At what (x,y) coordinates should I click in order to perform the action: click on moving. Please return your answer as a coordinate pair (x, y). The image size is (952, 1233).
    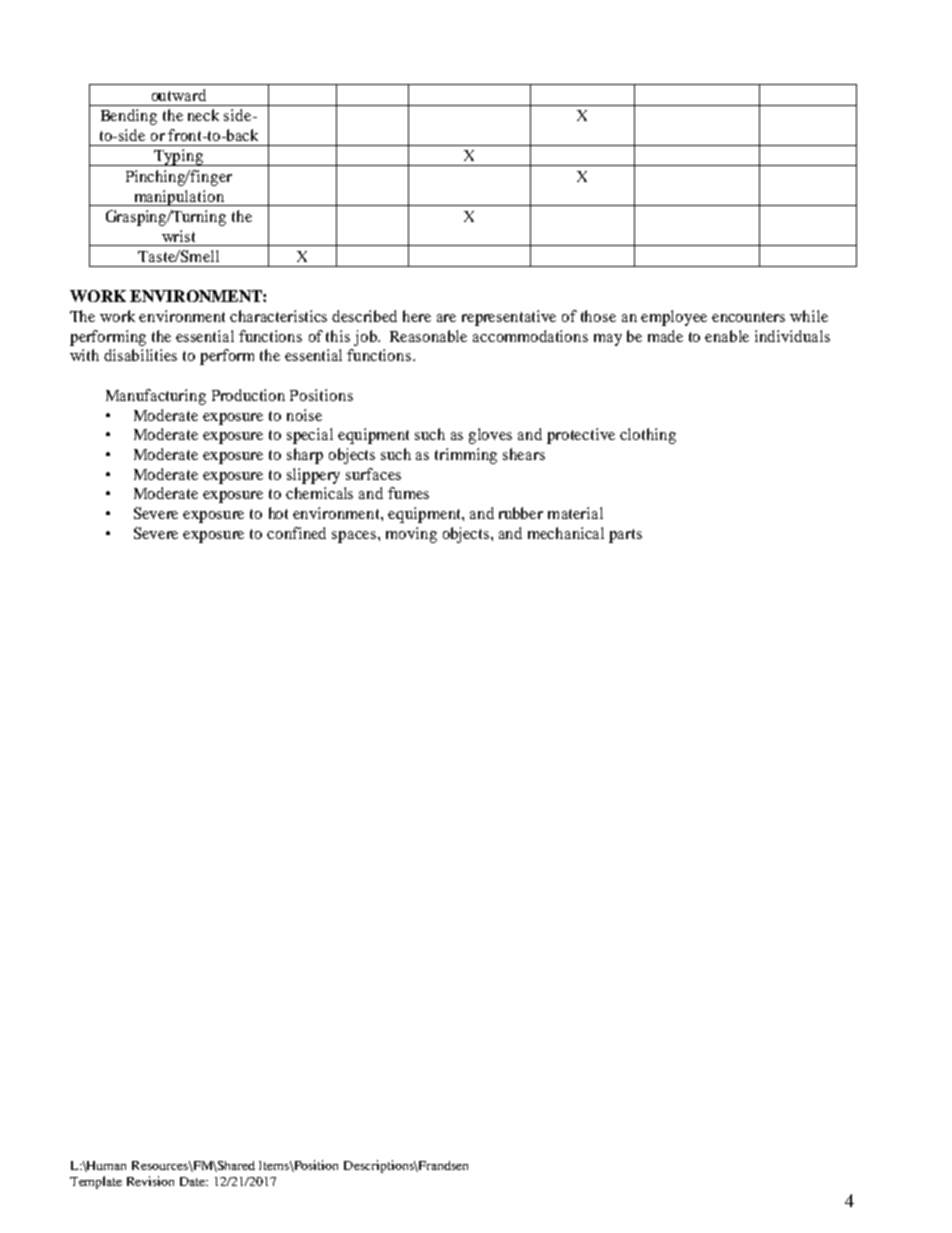
    Looking at the image, I should click on (411, 535).
